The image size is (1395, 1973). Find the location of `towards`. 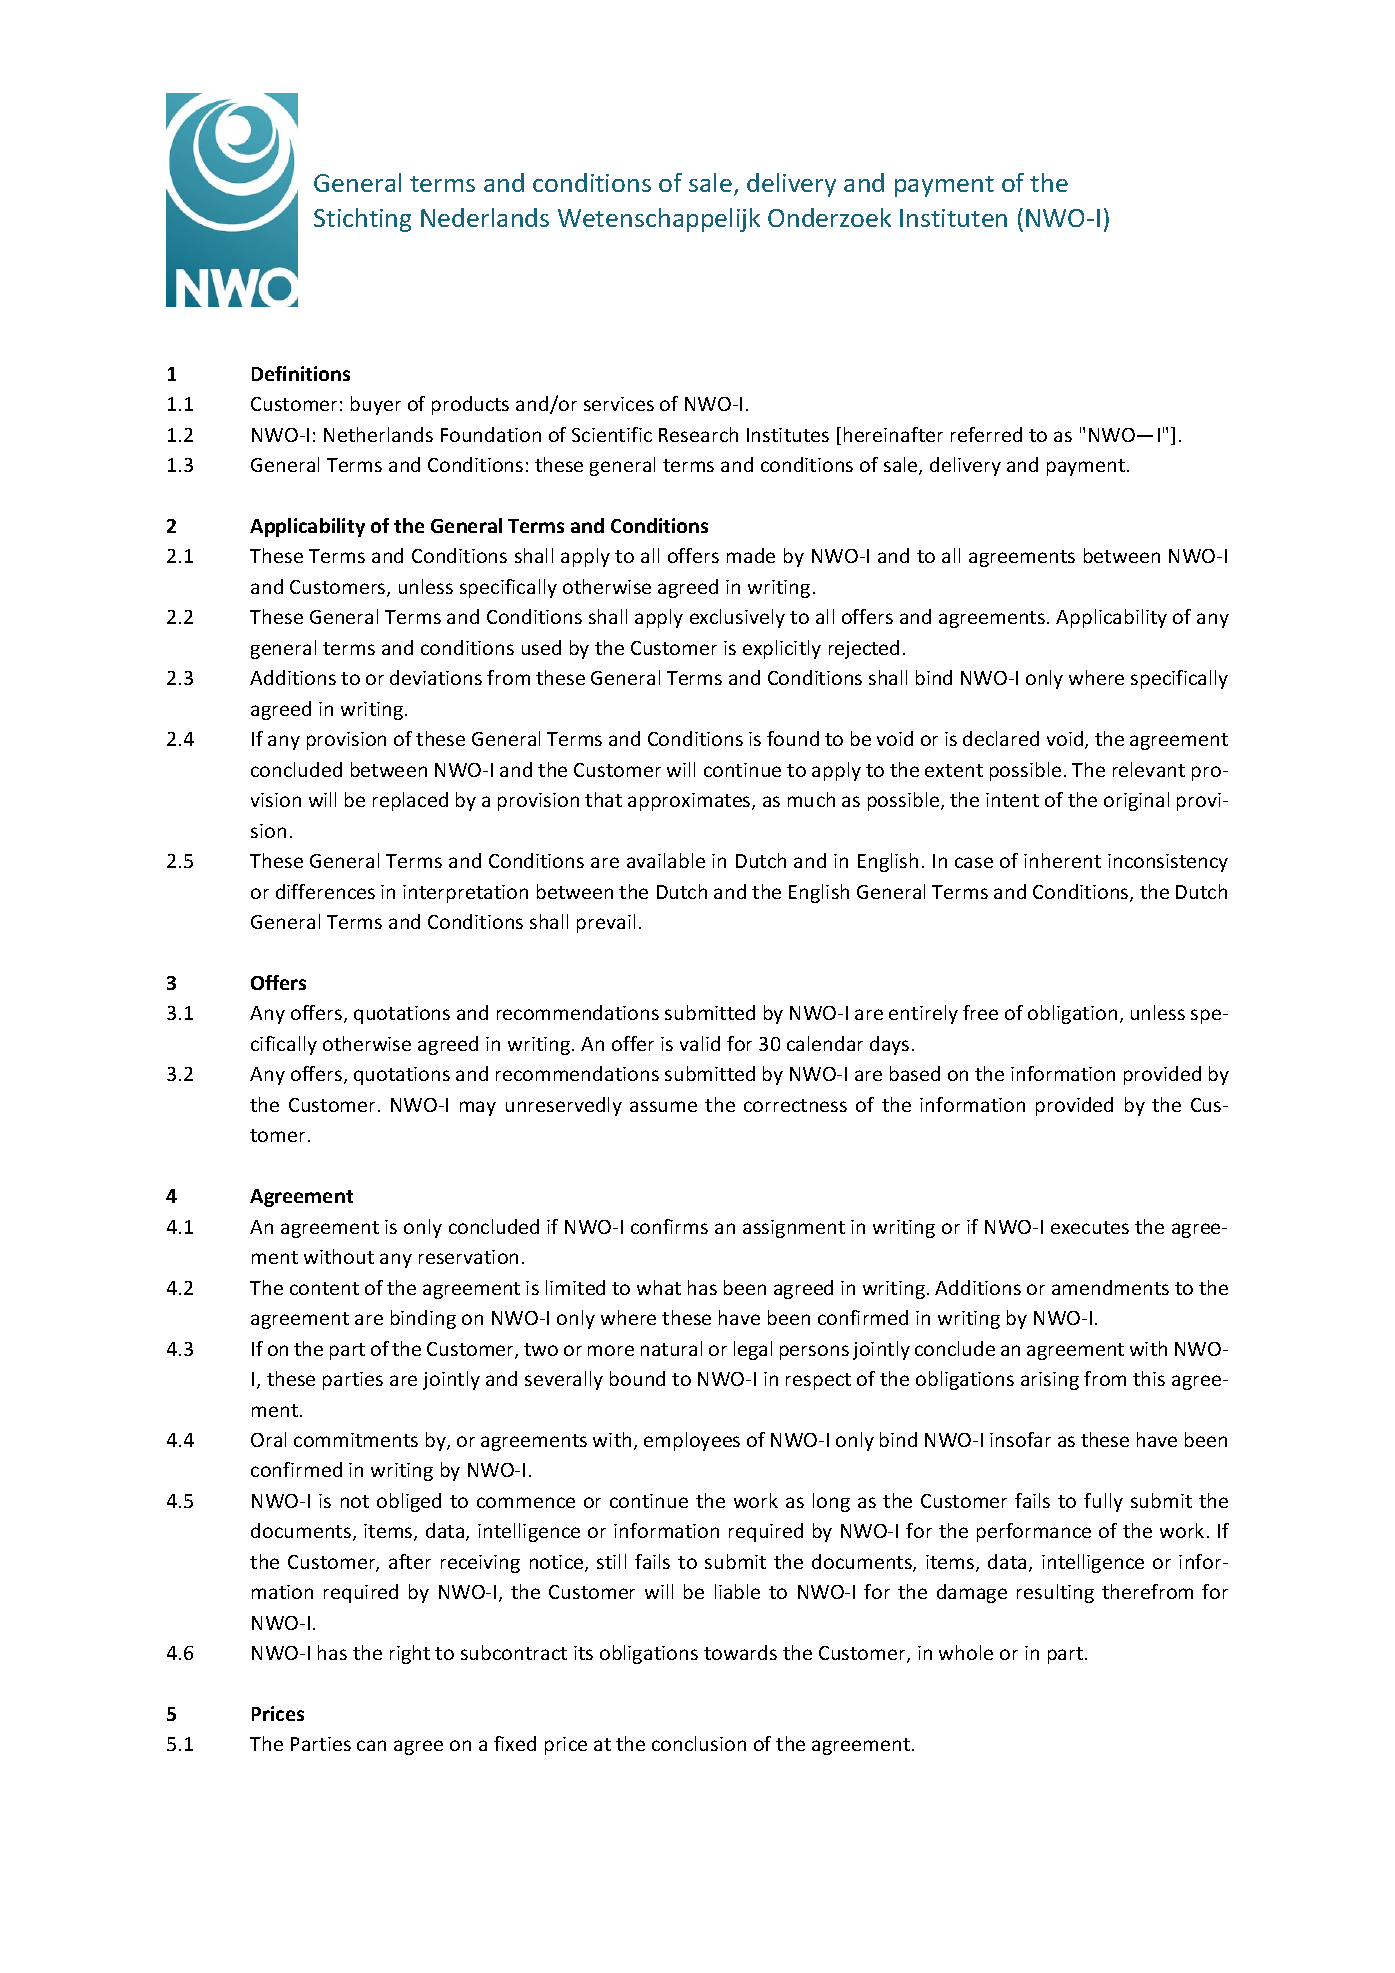

towards is located at coordinates (740, 1652).
